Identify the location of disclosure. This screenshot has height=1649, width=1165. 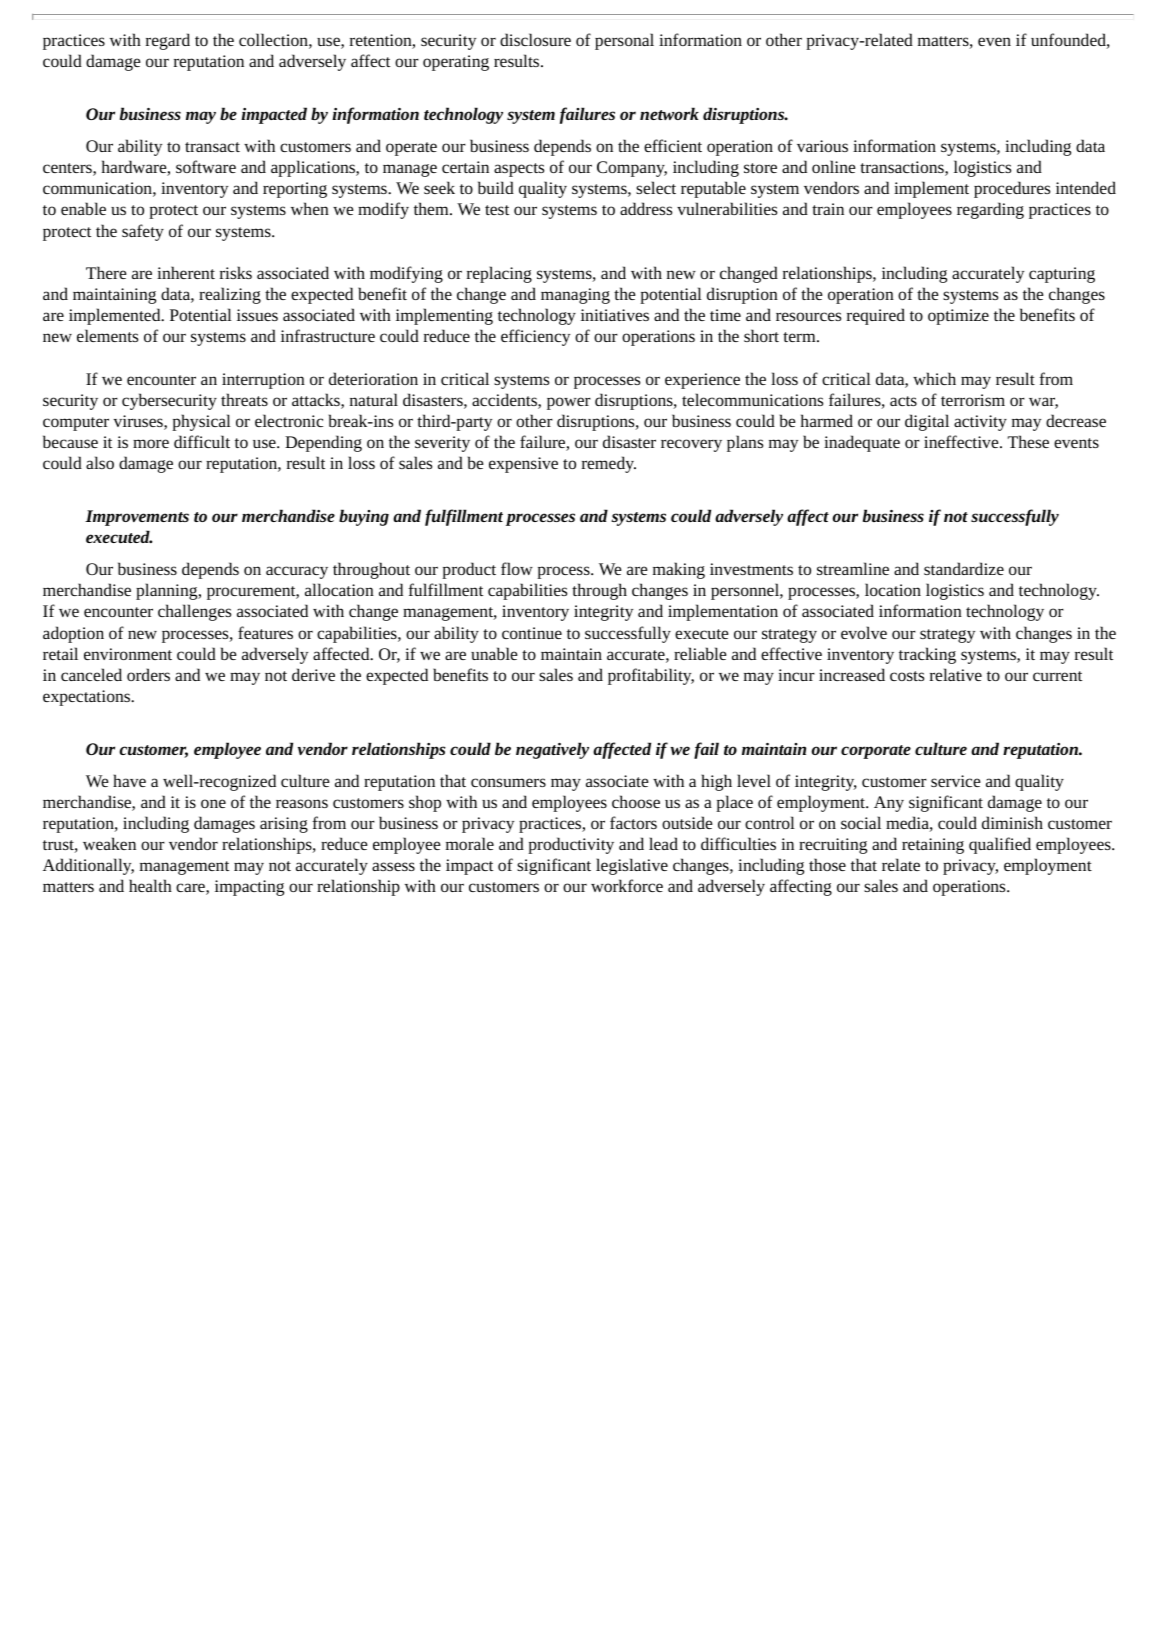
(535, 39).
